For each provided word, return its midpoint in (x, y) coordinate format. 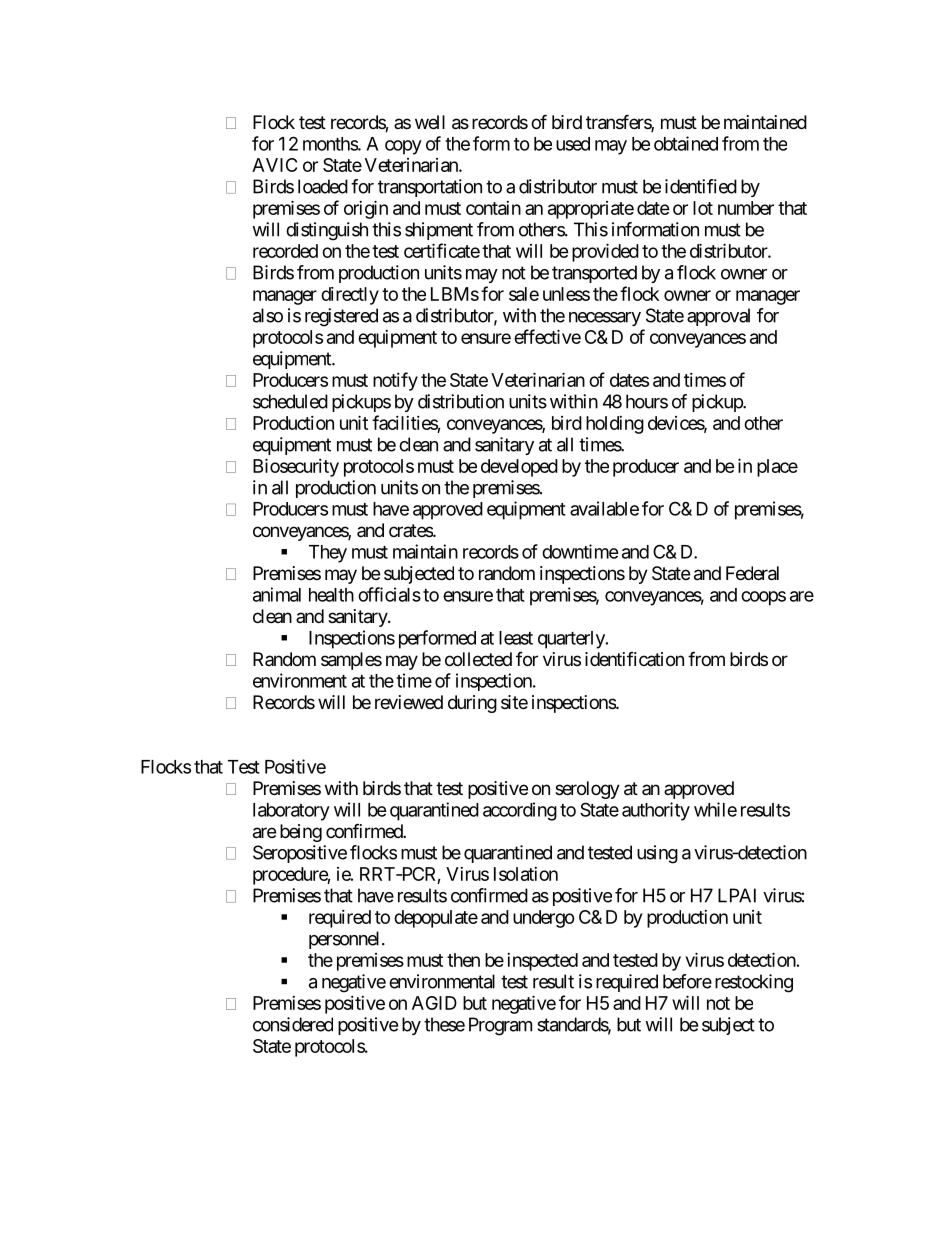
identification (634, 659)
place (777, 468)
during (472, 704)
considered (293, 1024)
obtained (686, 143)
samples (351, 661)
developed (519, 468)
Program (500, 1026)
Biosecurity (296, 467)
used (573, 144)
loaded (323, 186)
